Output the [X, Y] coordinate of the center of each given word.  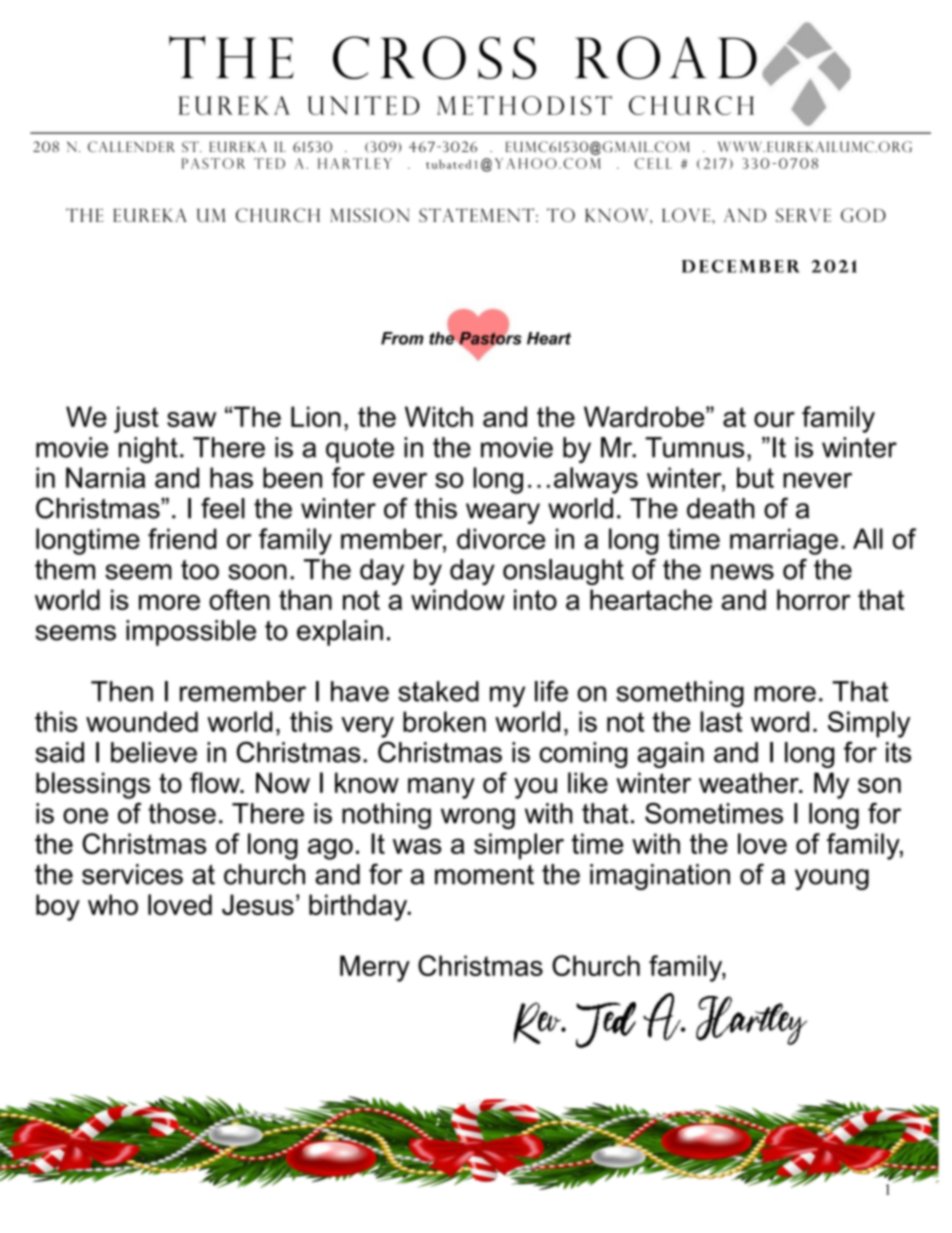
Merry [375, 968]
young [832, 879]
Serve [803, 215]
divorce [501, 538]
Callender [131, 146]
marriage [784, 541]
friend [182, 538]
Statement [476, 215]
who [113, 904]
